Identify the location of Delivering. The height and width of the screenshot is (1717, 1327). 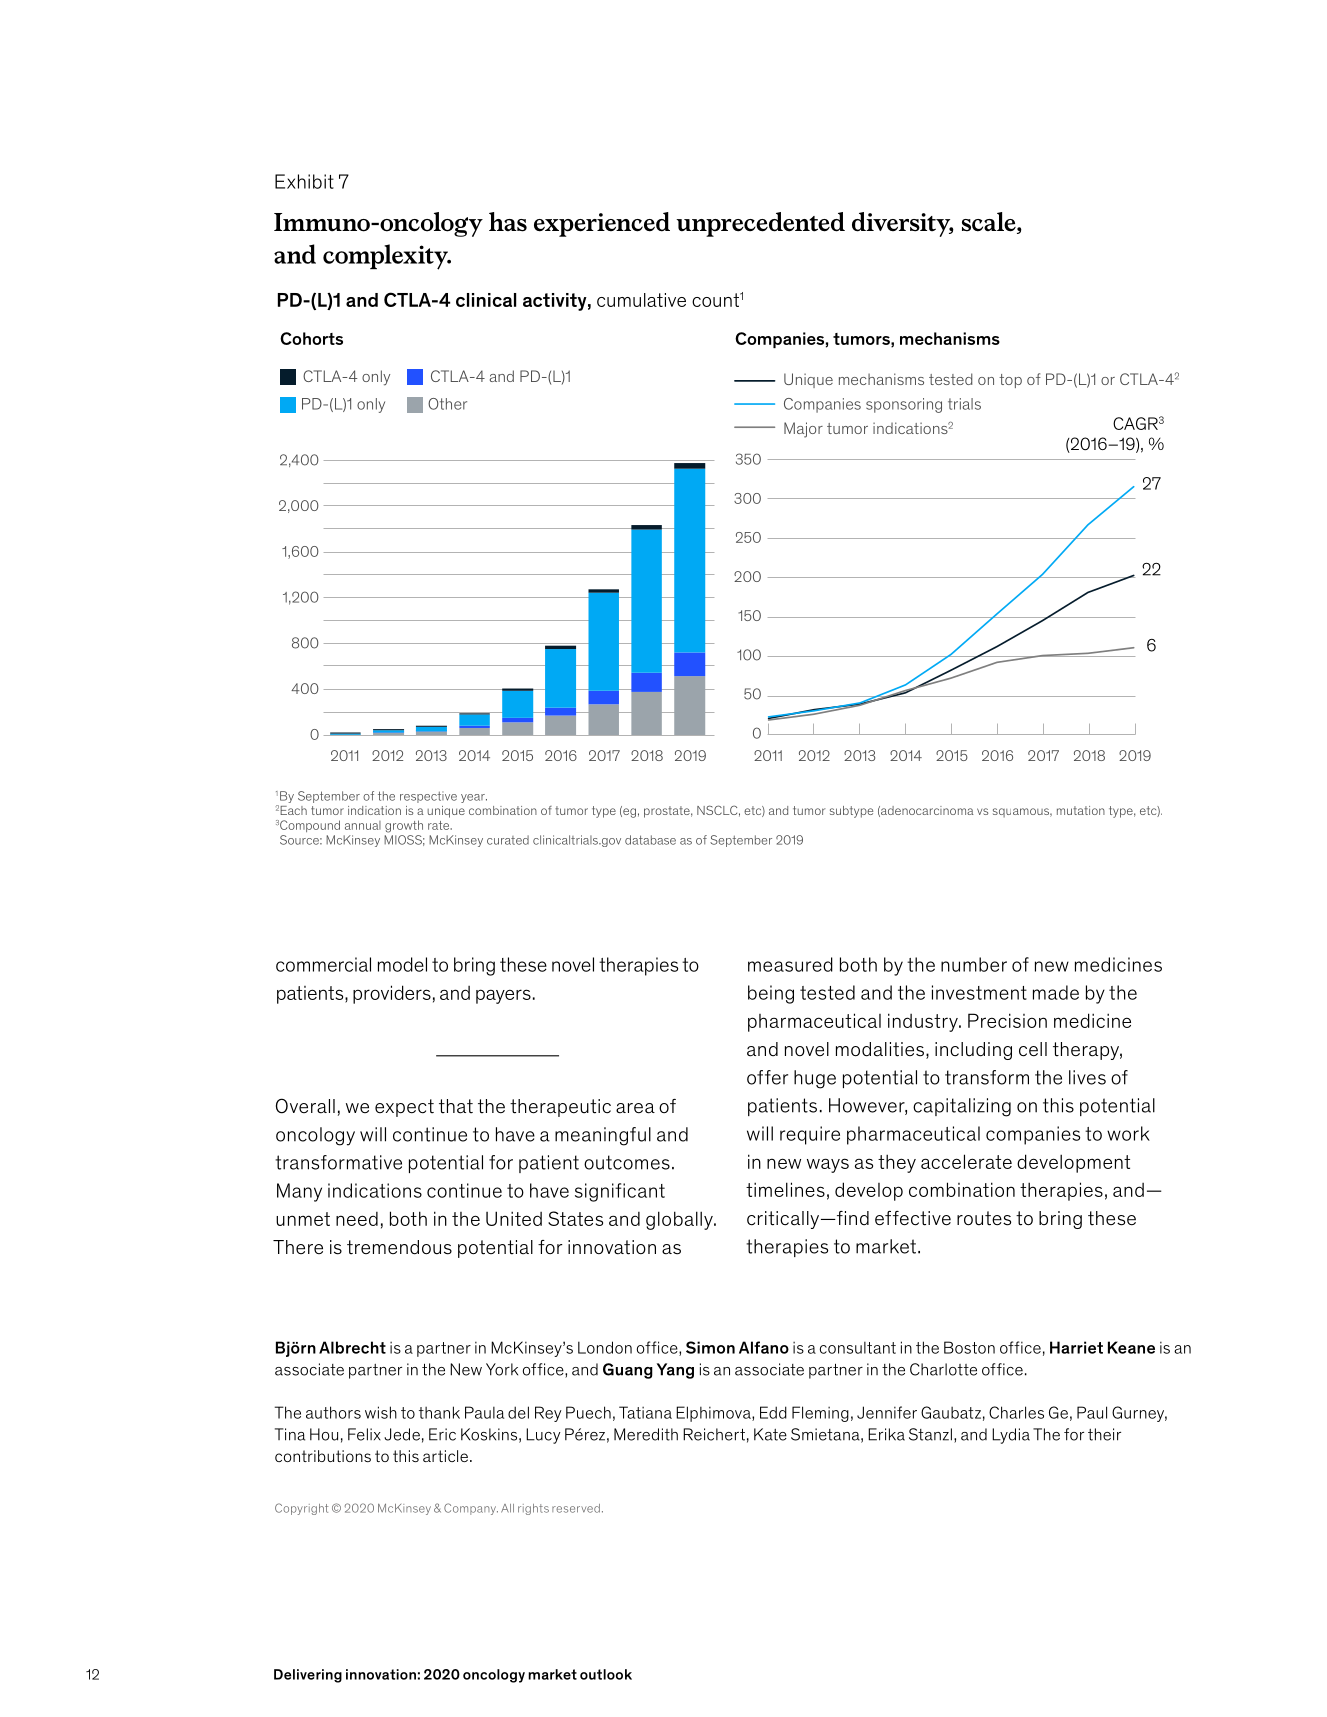
(308, 1676).
